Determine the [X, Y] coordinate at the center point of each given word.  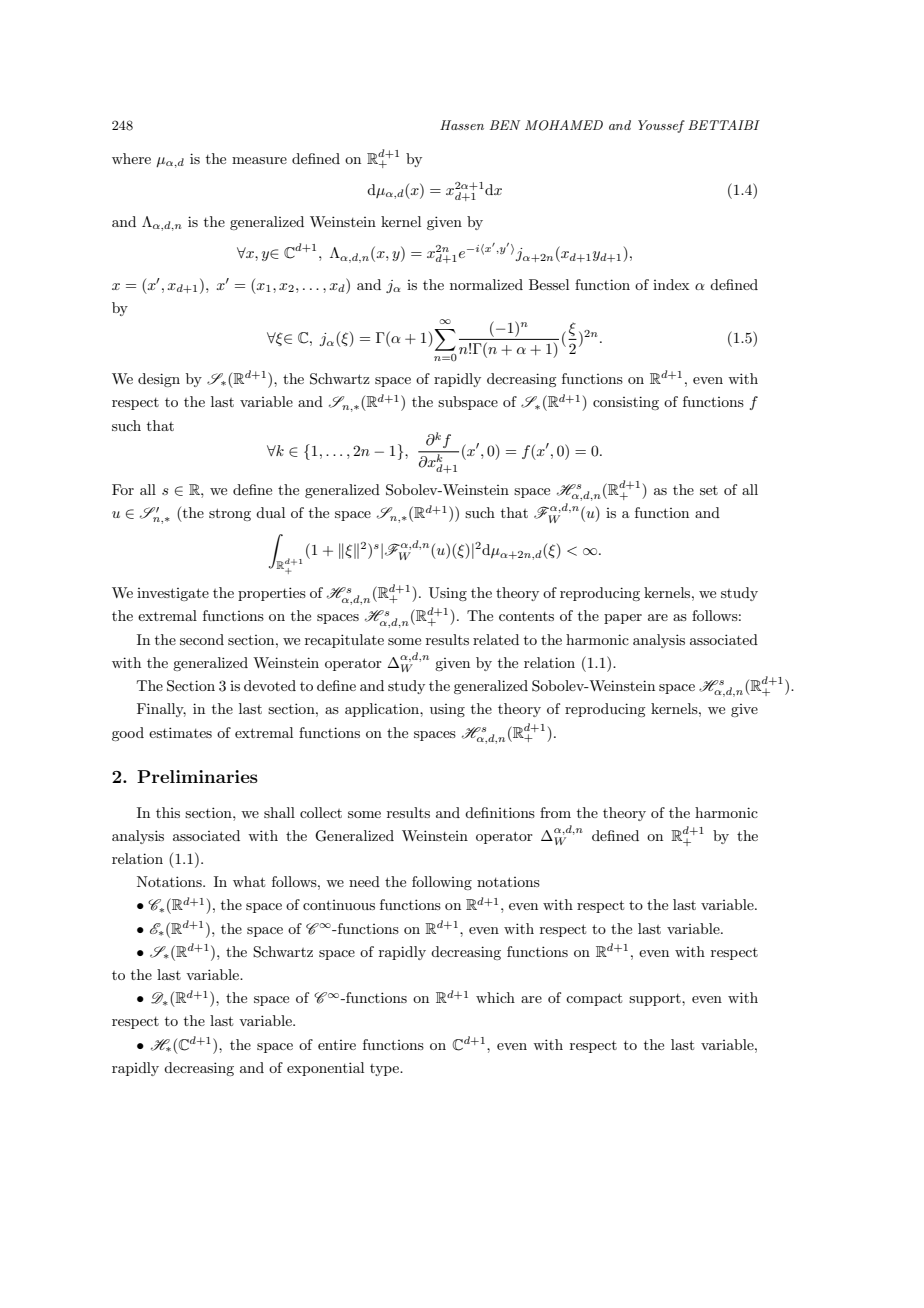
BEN [505, 125]
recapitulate [344, 641]
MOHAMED [564, 125]
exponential [325, 1069]
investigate [173, 594]
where [131, 158]
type [385, 1070]
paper [623, 619]
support [656, 1000]
